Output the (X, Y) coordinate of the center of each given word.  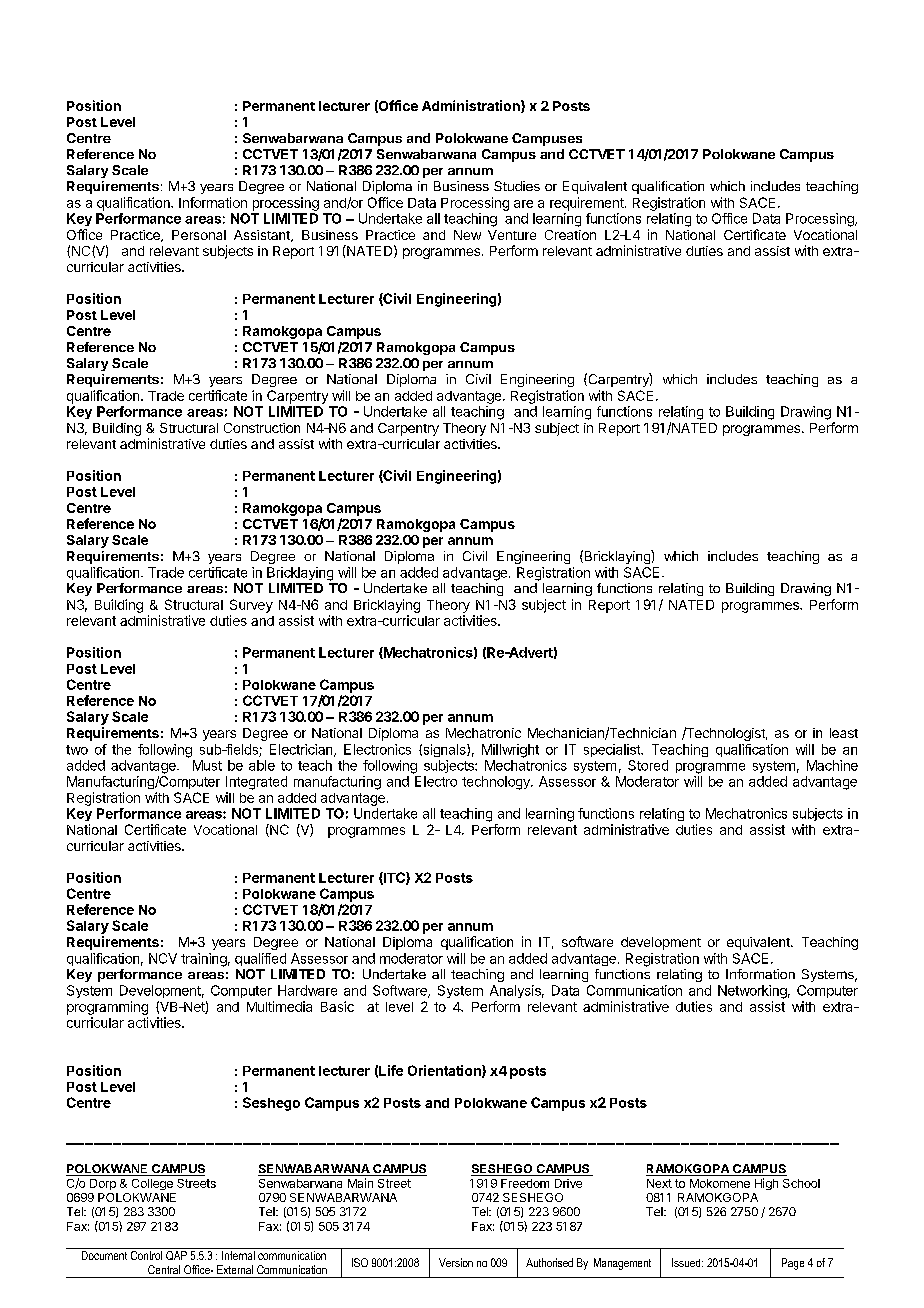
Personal (199, 235)
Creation (570, 235)
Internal (238, 1254)
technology (497, 783)
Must (207, 765)
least (844, 733)
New (467, 235)
